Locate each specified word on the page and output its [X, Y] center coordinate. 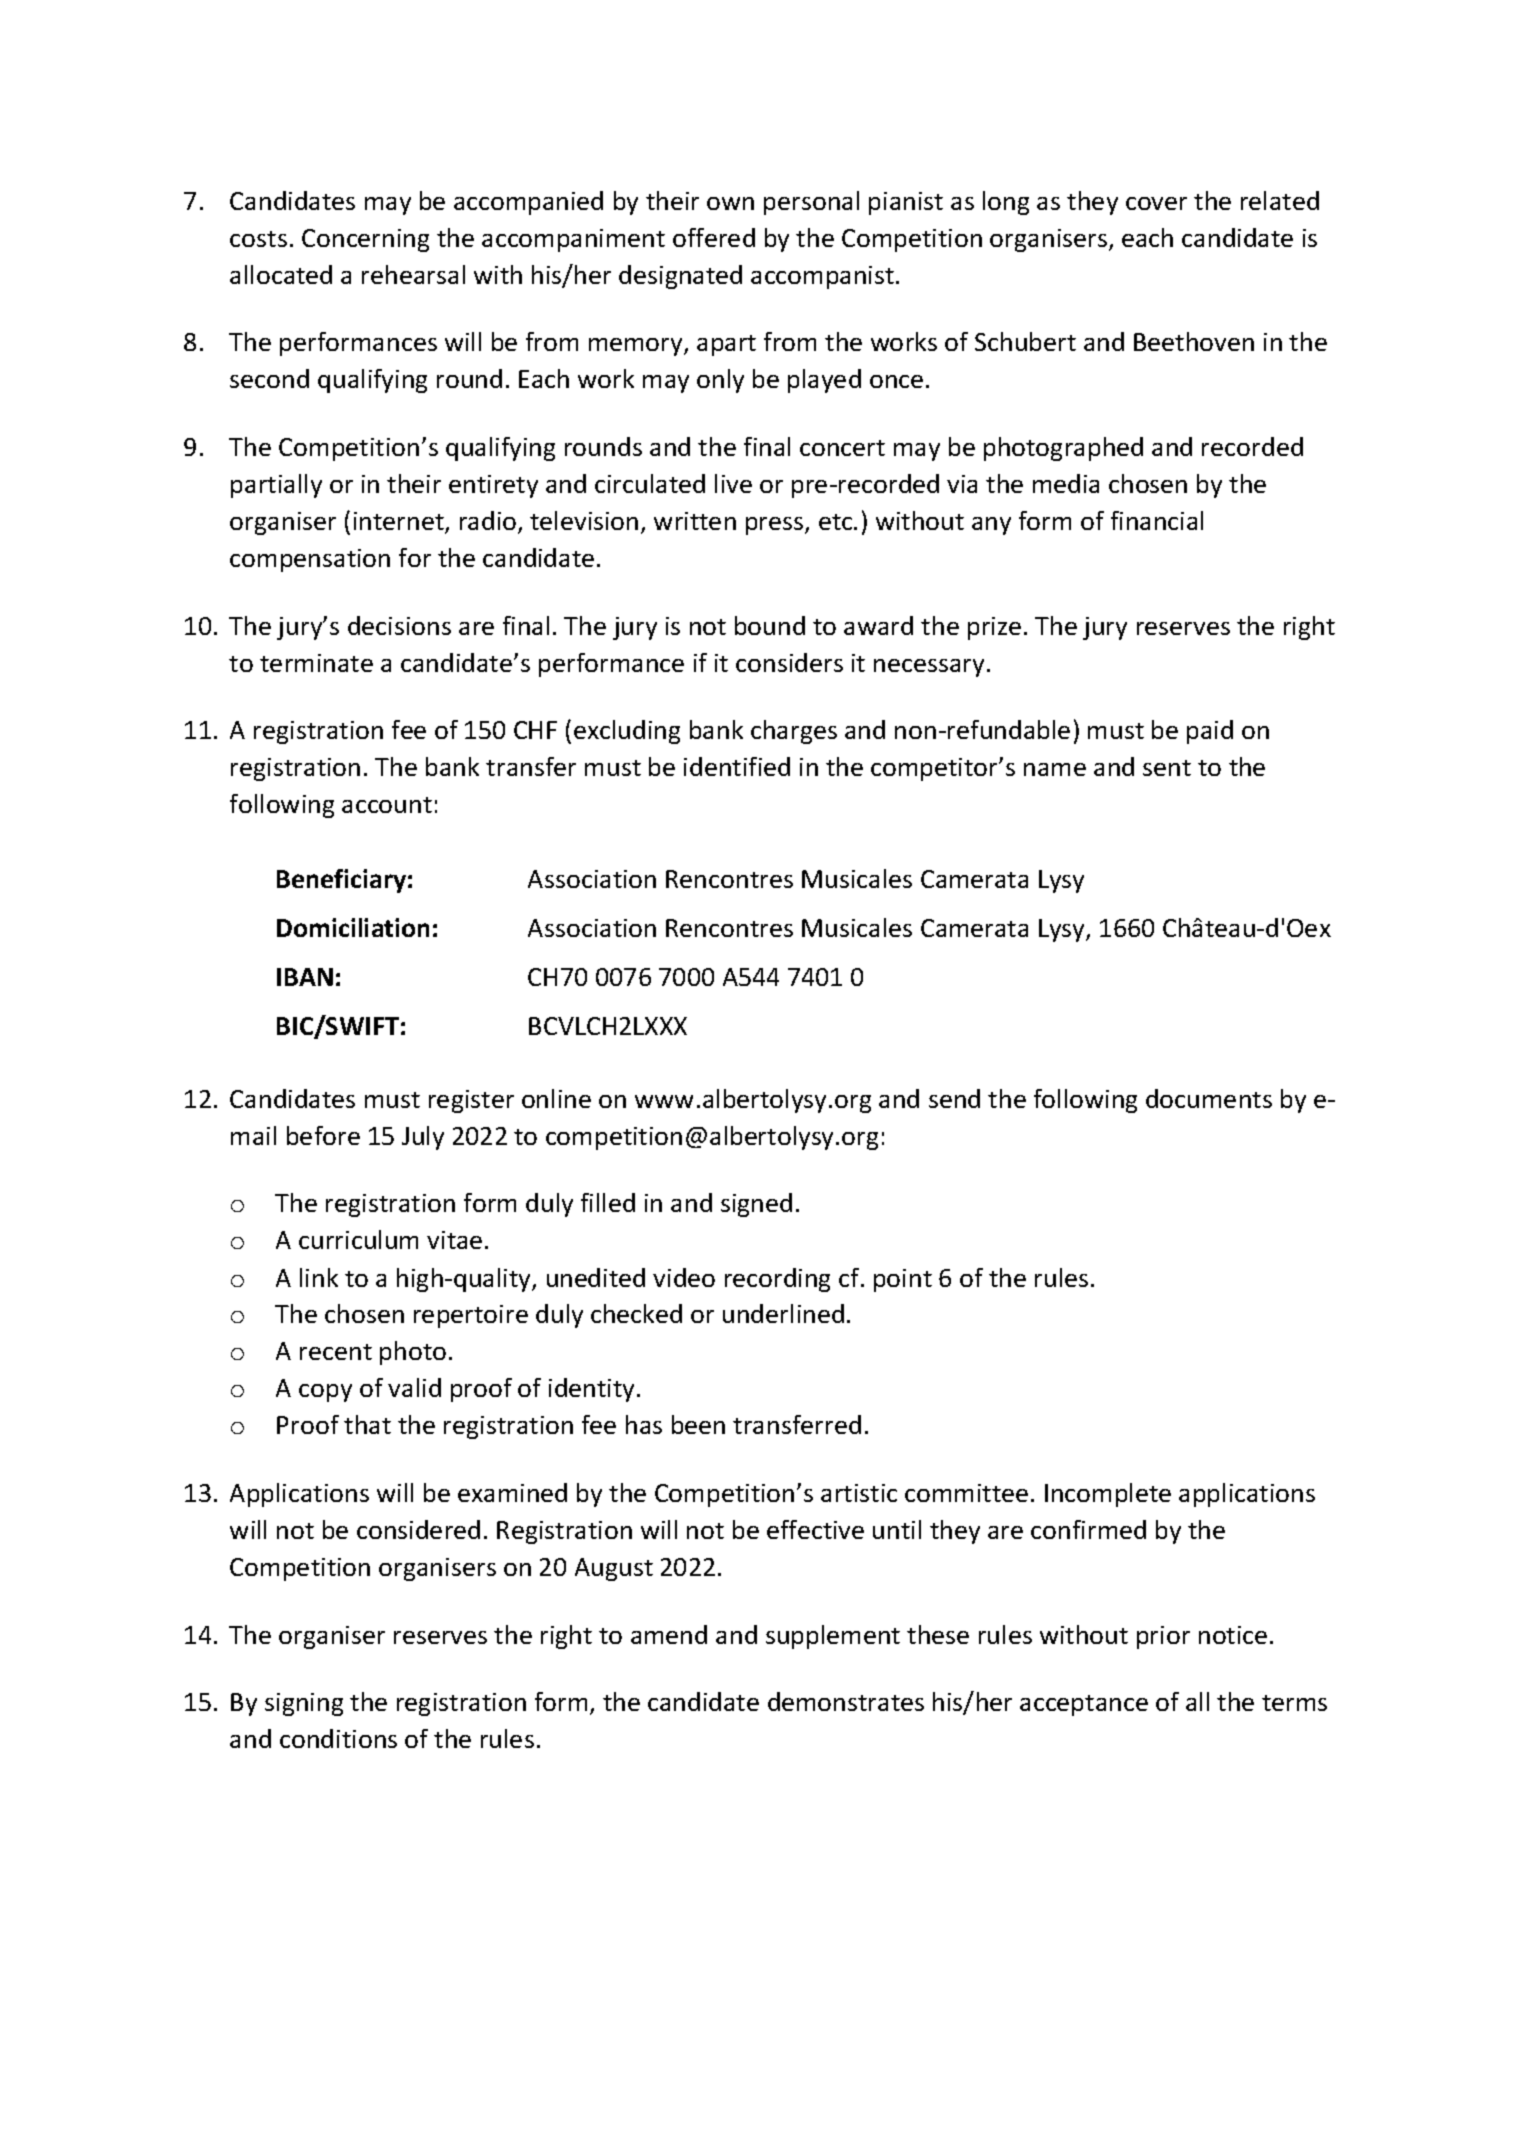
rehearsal [413, 274]
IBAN [305, 977]
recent [336, 1352]
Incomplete [1108, 1495]
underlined [783, 1313]
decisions [399, 625]
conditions [338, 1738]
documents [1209, 1098]
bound [770, 625]
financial [1157, 520]
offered [714, 237]
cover [1156, 203]
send [954, 1098]
